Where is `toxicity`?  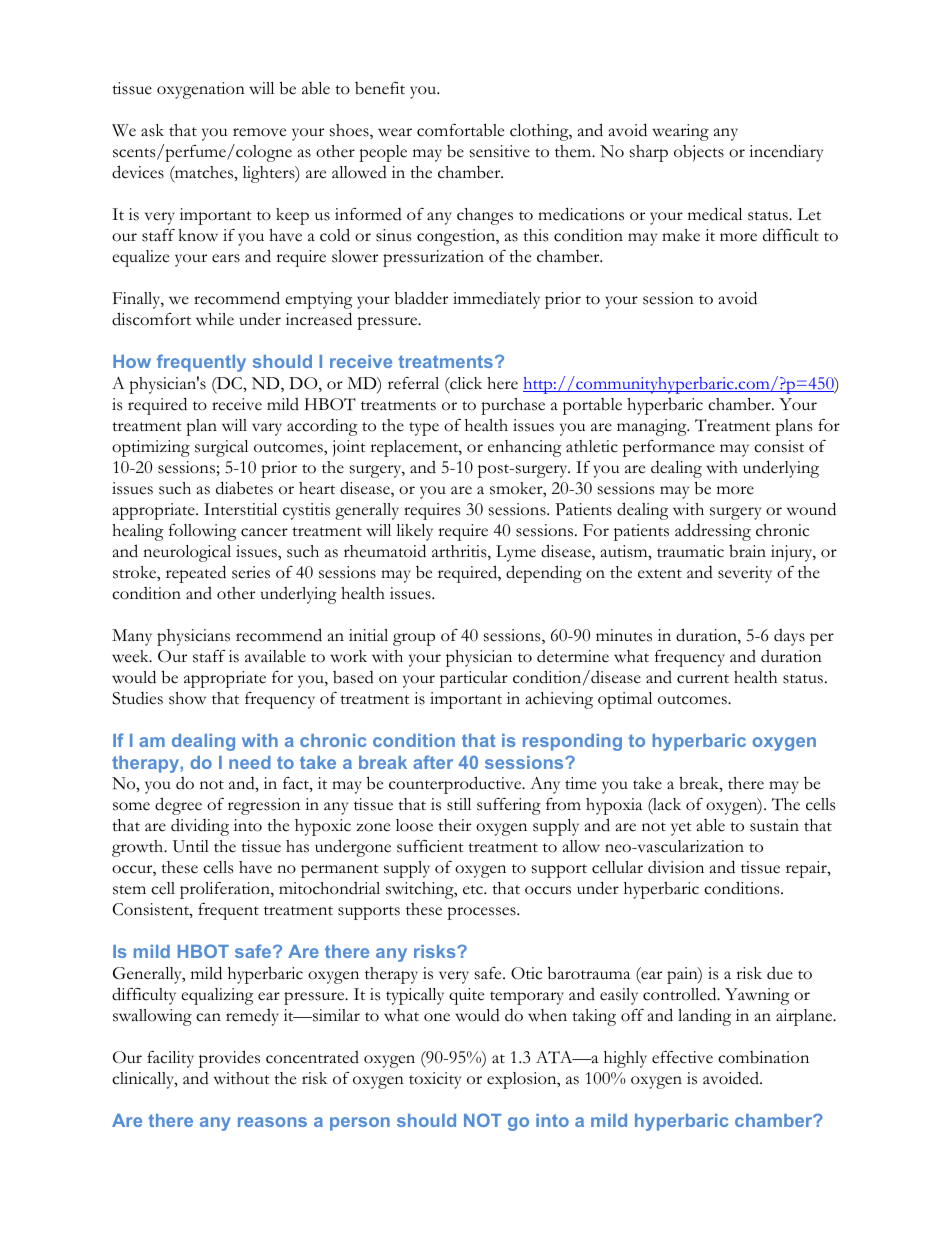
toxicity is located at coordinates (435, 1080).
